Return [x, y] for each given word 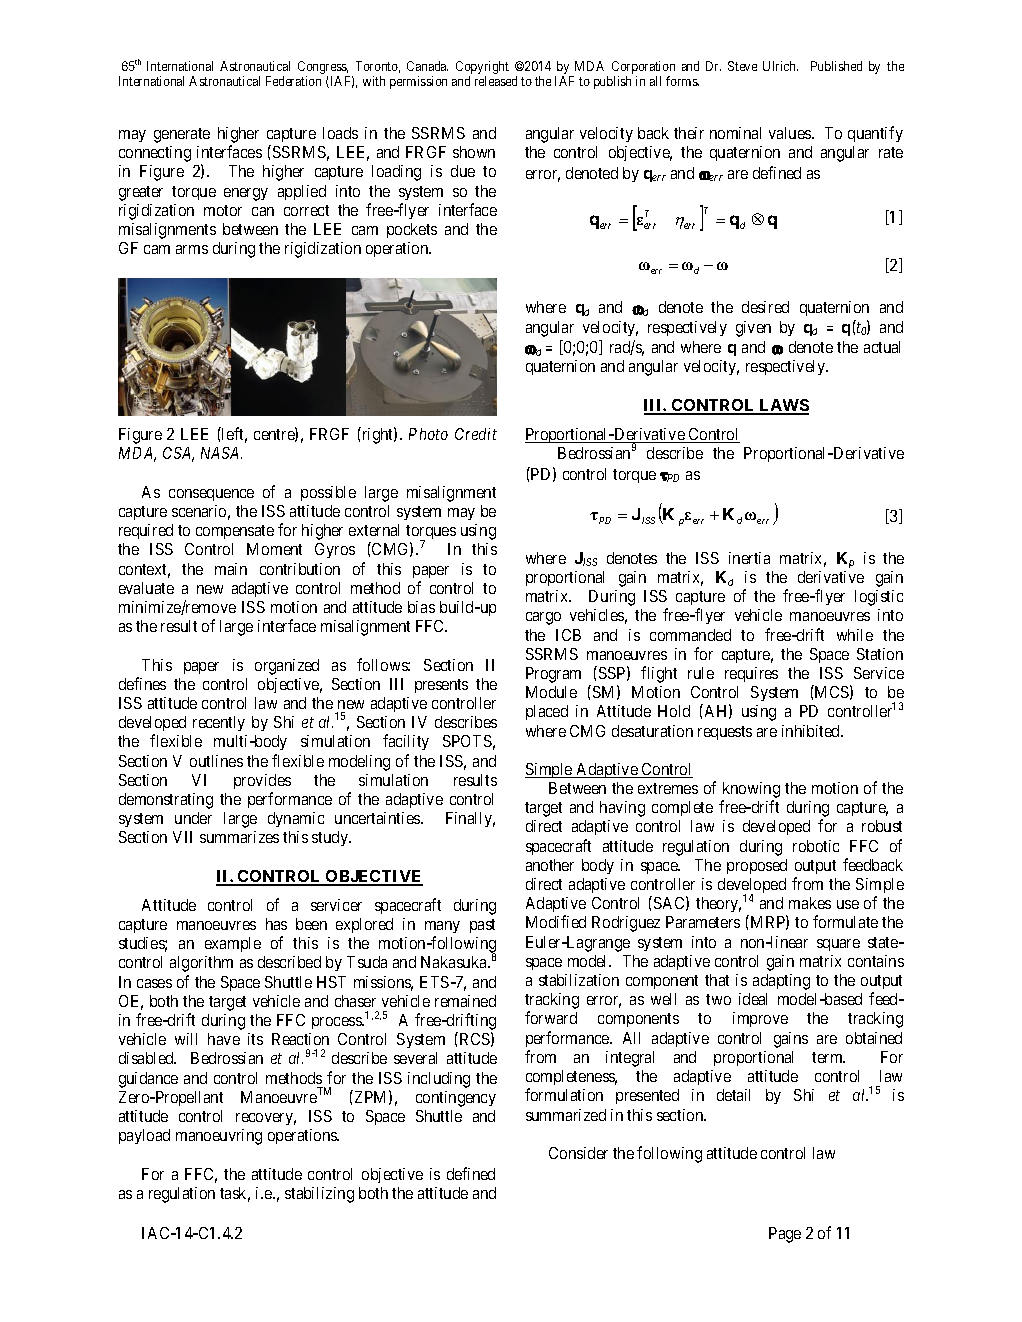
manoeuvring [219, 1137]
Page [785, 1235]
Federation [293, 81]
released [496, 81]
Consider [578, 1153]
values [791, 133]
